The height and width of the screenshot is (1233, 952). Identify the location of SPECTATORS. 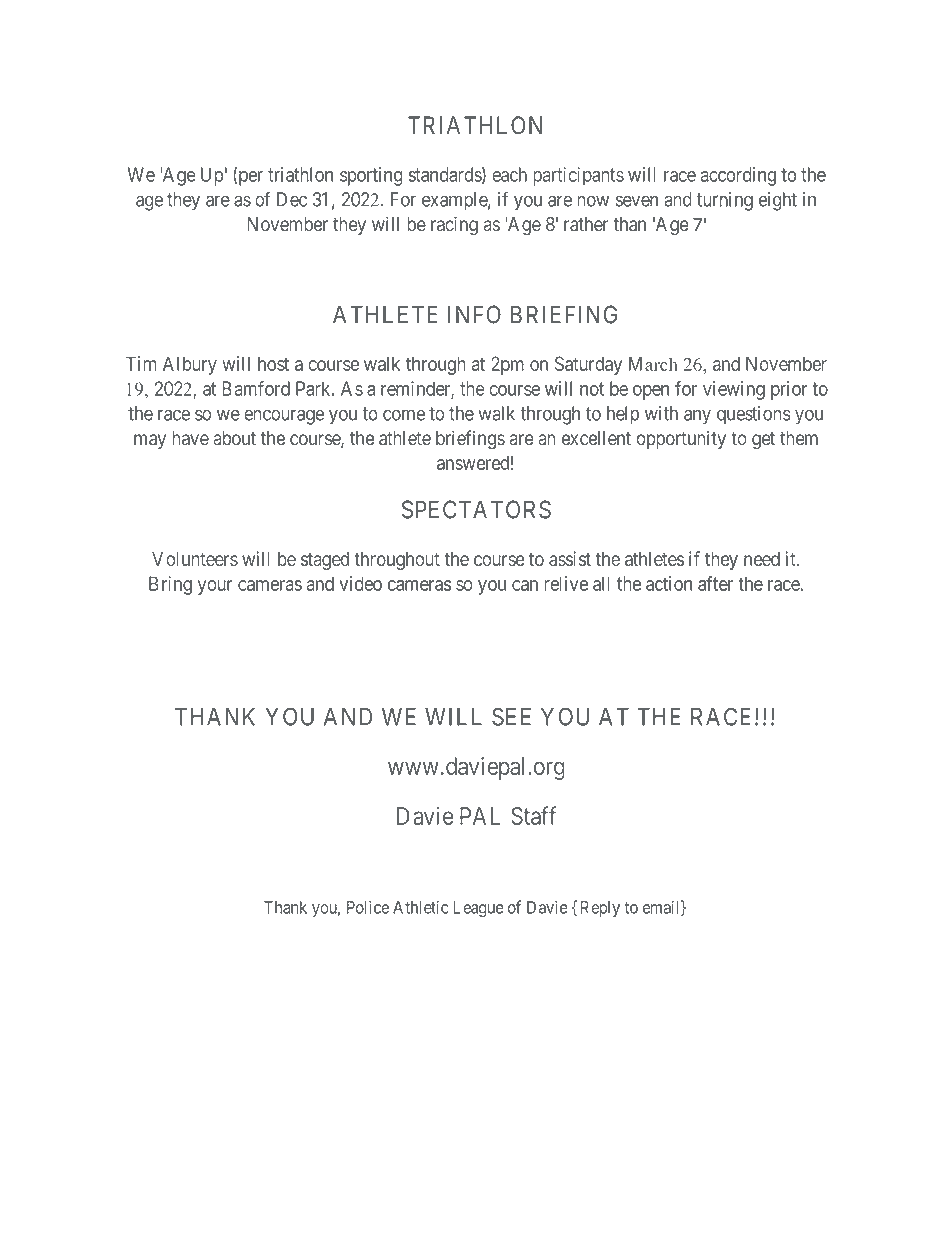
(476, 509).
